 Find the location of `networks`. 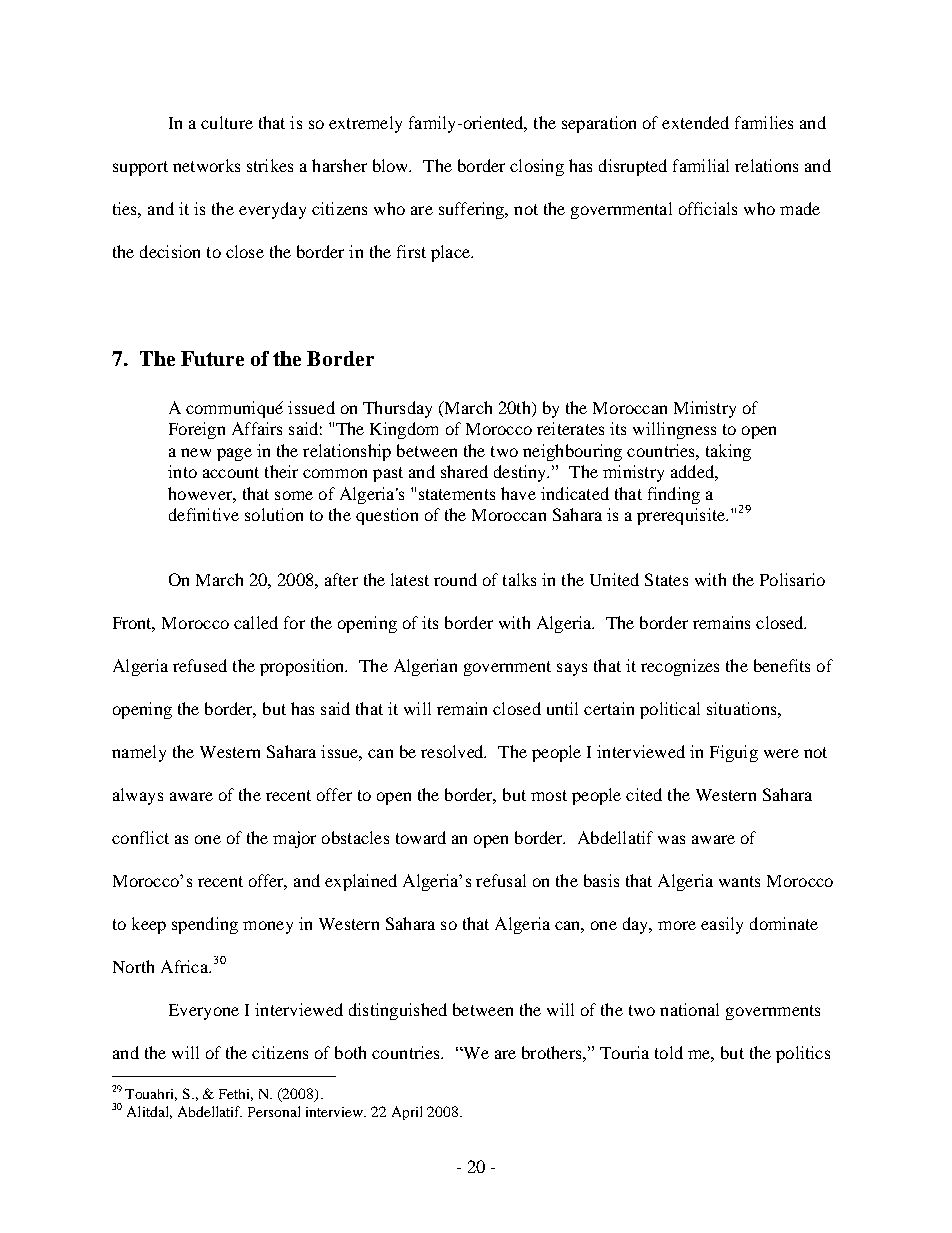

networks is located at coordinates (206, 165).
